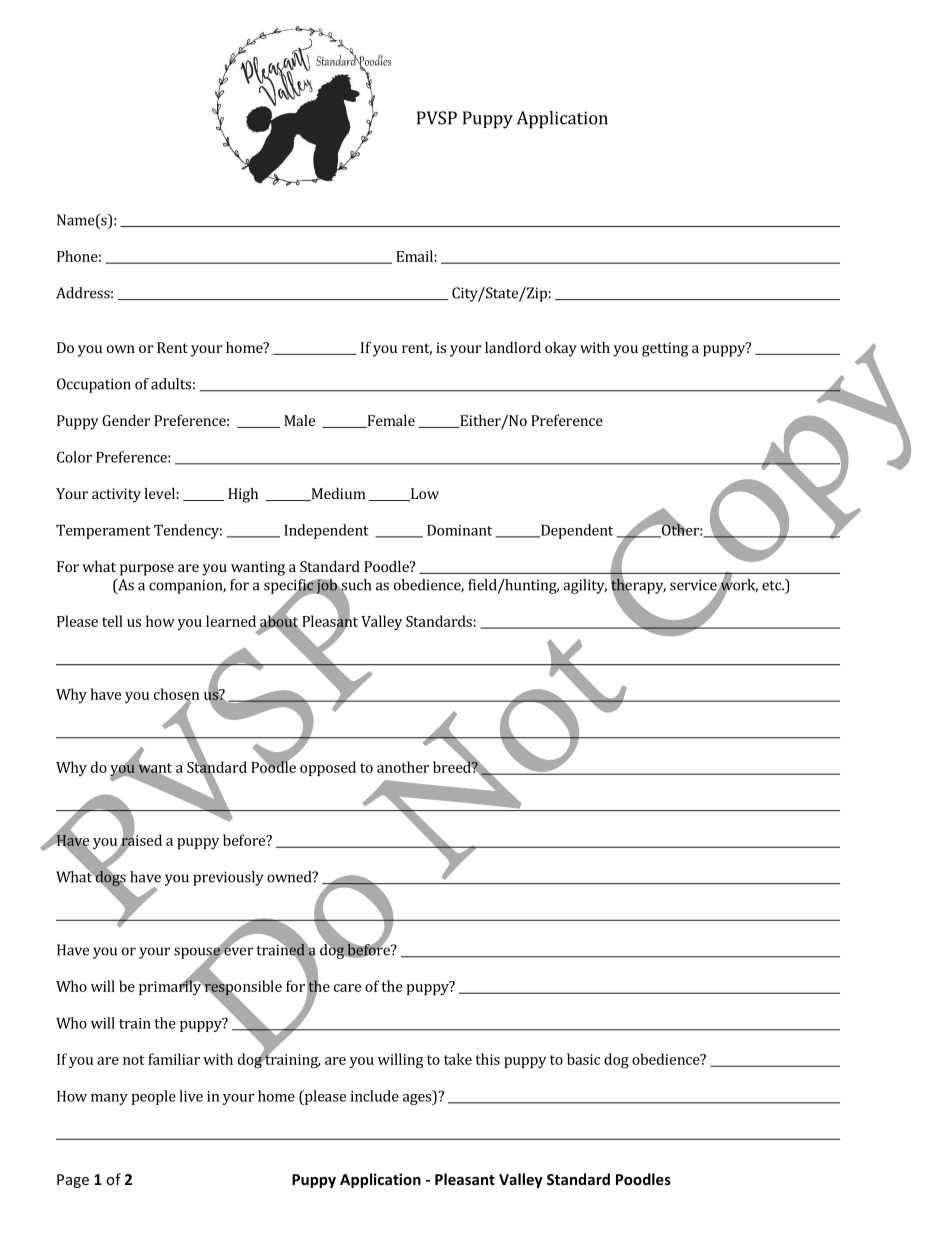  Describe the element at coordinates (665, 349) in the image. I see `getting` at that location.
